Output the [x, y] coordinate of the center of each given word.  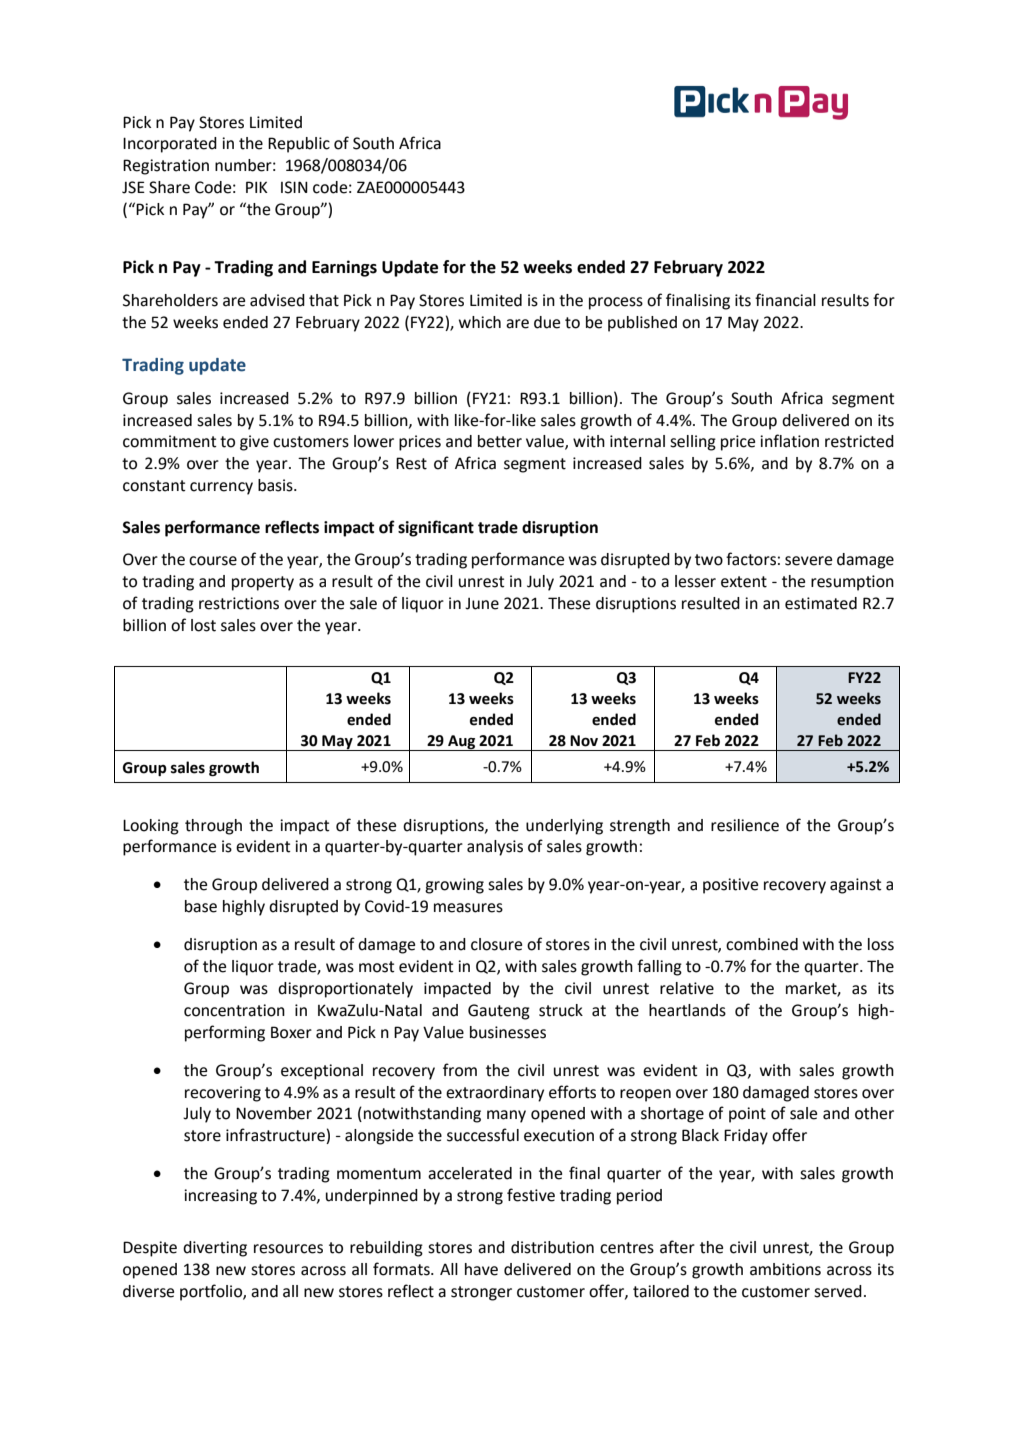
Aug [462, 743]
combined [762, 944]
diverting [215, 1249]
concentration [234, 1010]
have [481, 1269]
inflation [789, 441]
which [480, 322]
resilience [745, 825]
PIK [257, 187]
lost [203, 625]
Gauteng [499, 1012]
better [500, 441]
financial [785, 300]
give [254, 443]
